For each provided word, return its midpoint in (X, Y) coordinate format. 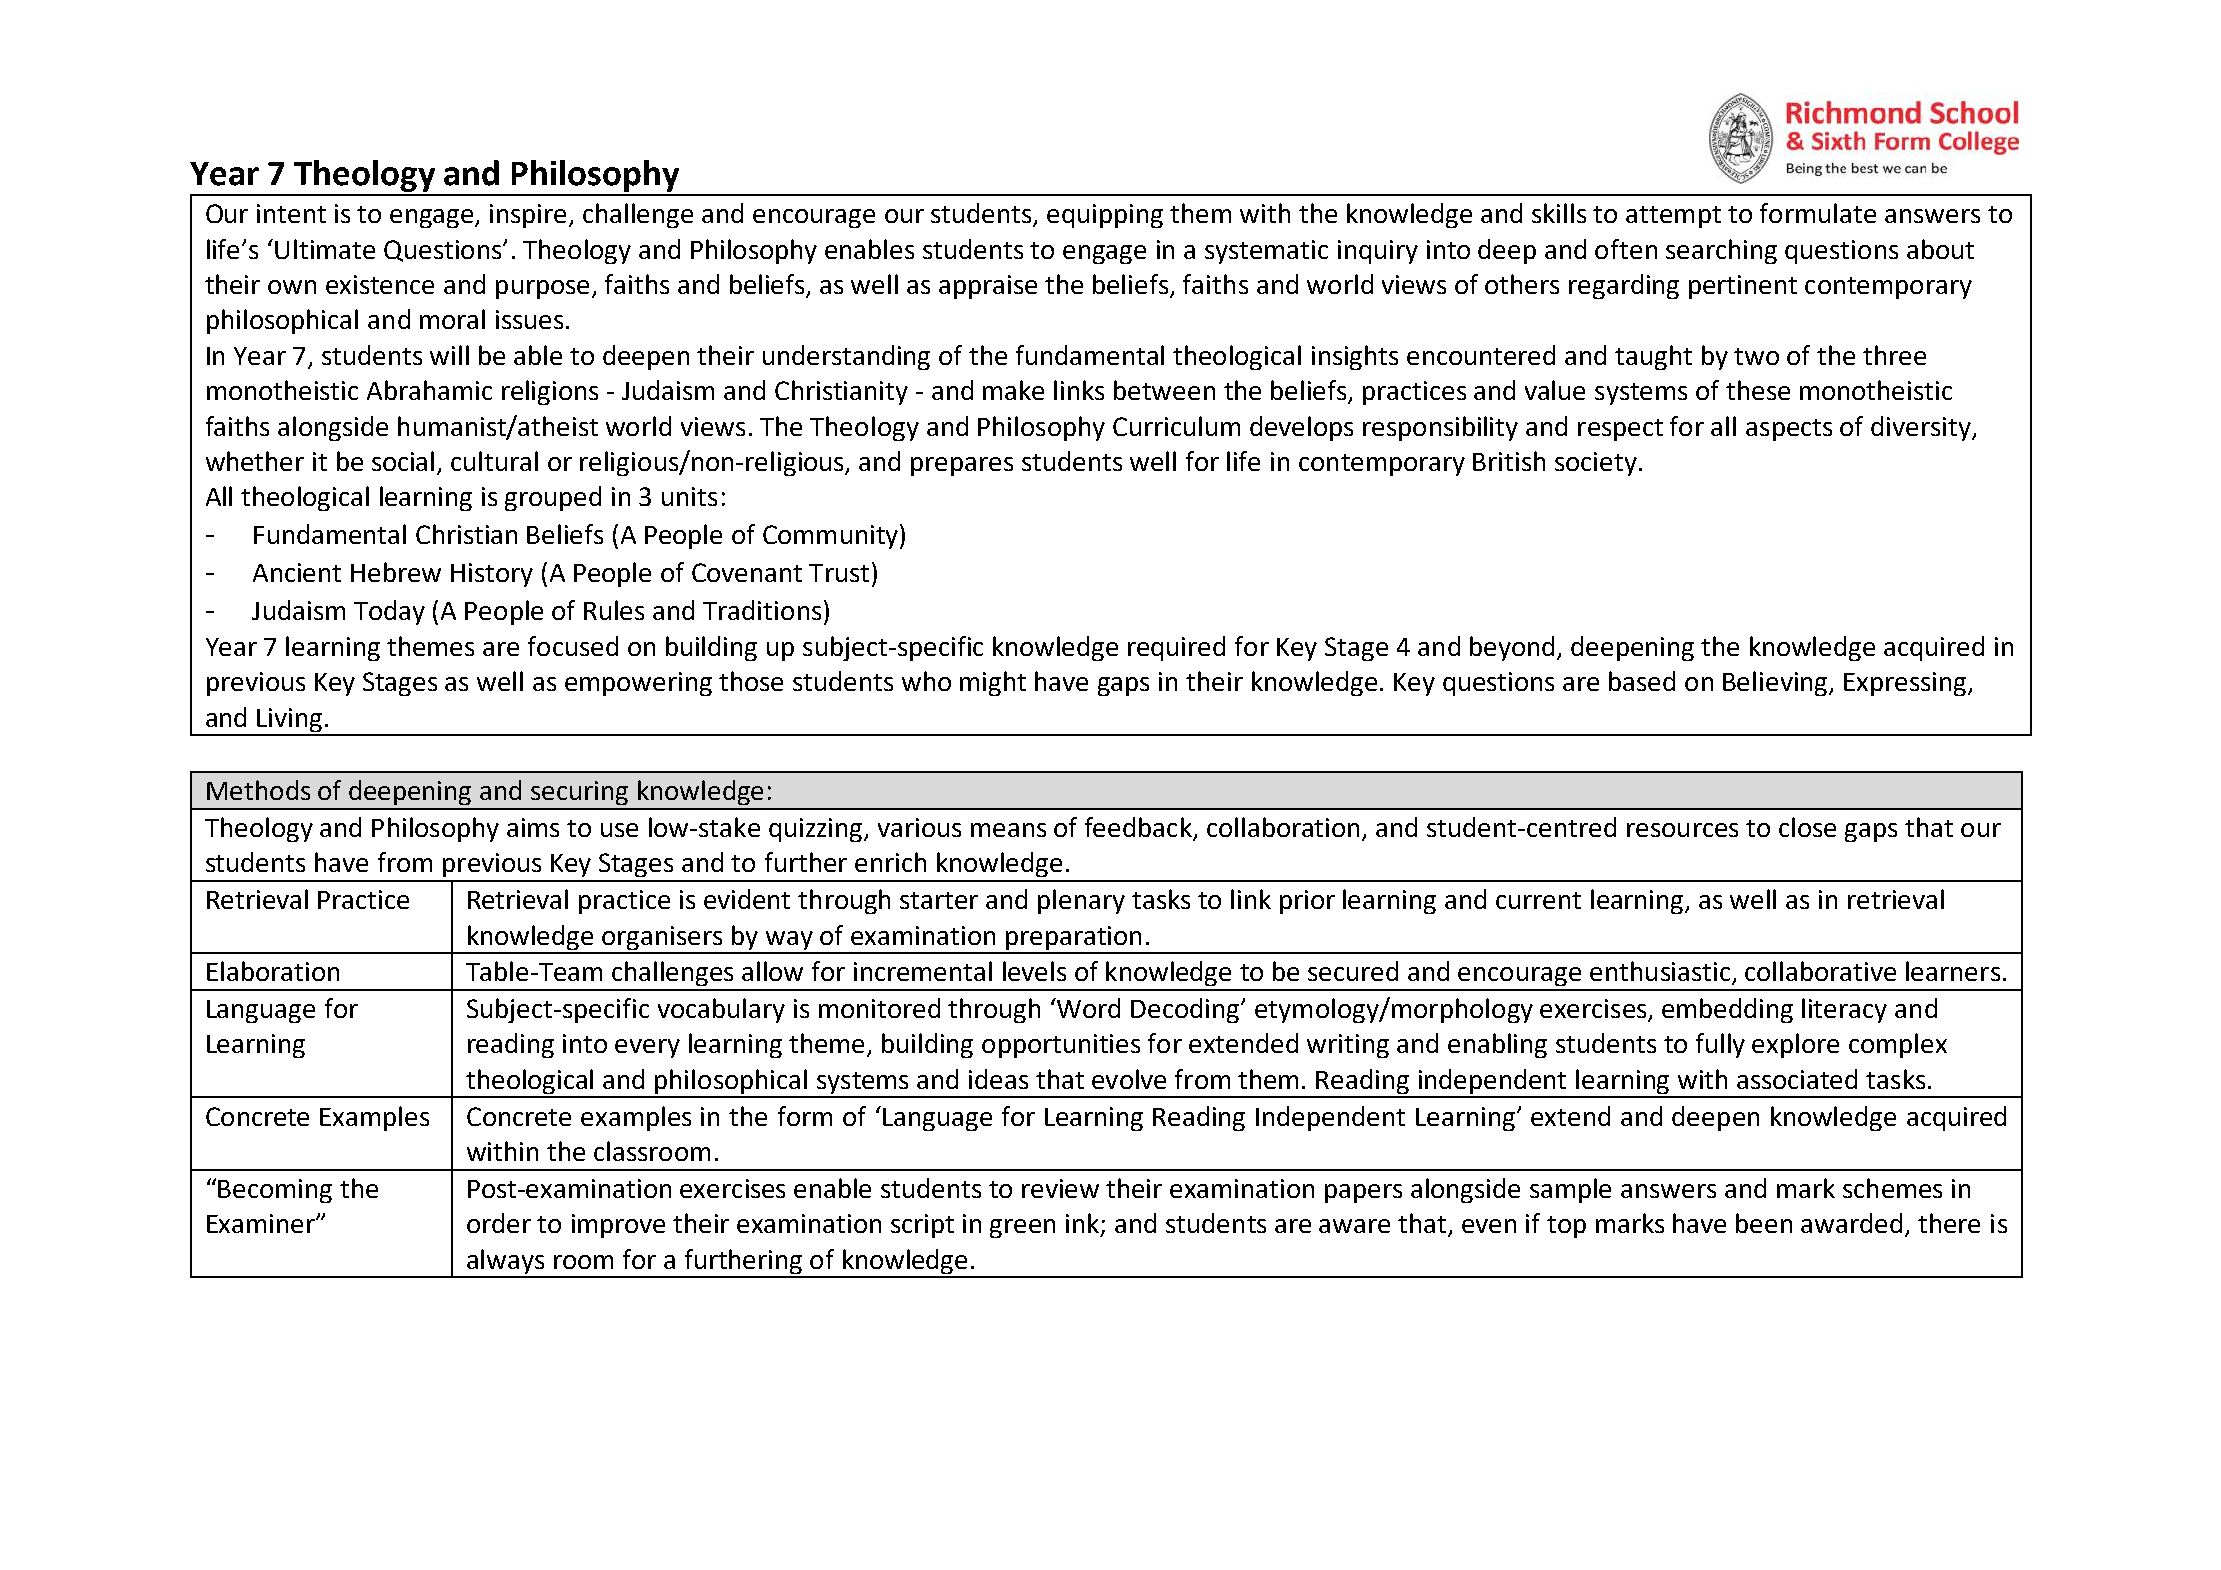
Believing (1776, 683)
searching (1721, 251)
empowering (638, 684)
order (499, 1223)
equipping (1105, 216)
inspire (530, 216)
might (993, 683)
